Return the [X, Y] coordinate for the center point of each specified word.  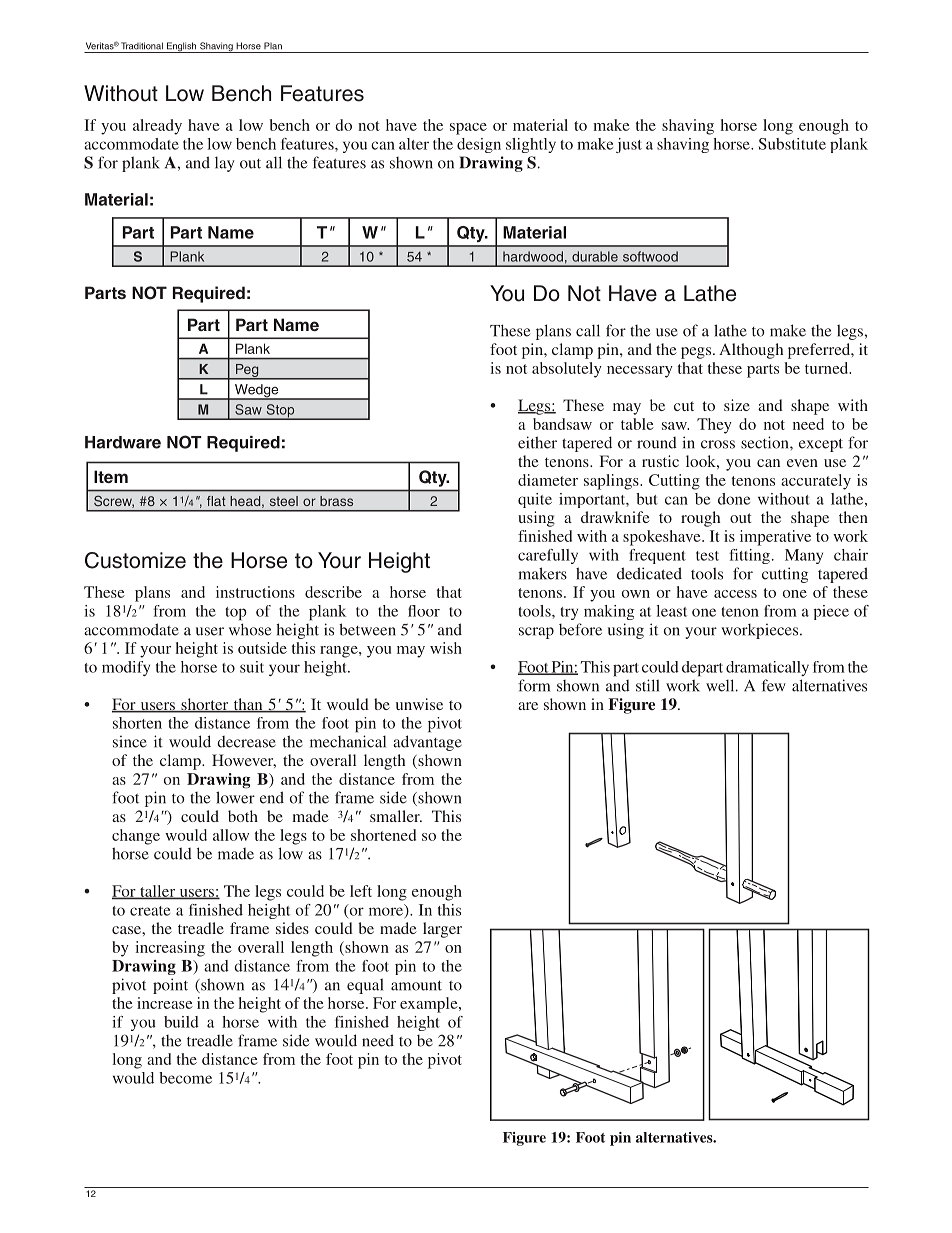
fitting [749, 556]
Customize [135, 560]
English [182, 47]
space [468, 129]
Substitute [792, 144]
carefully [548, 556]
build [181, 1022]
